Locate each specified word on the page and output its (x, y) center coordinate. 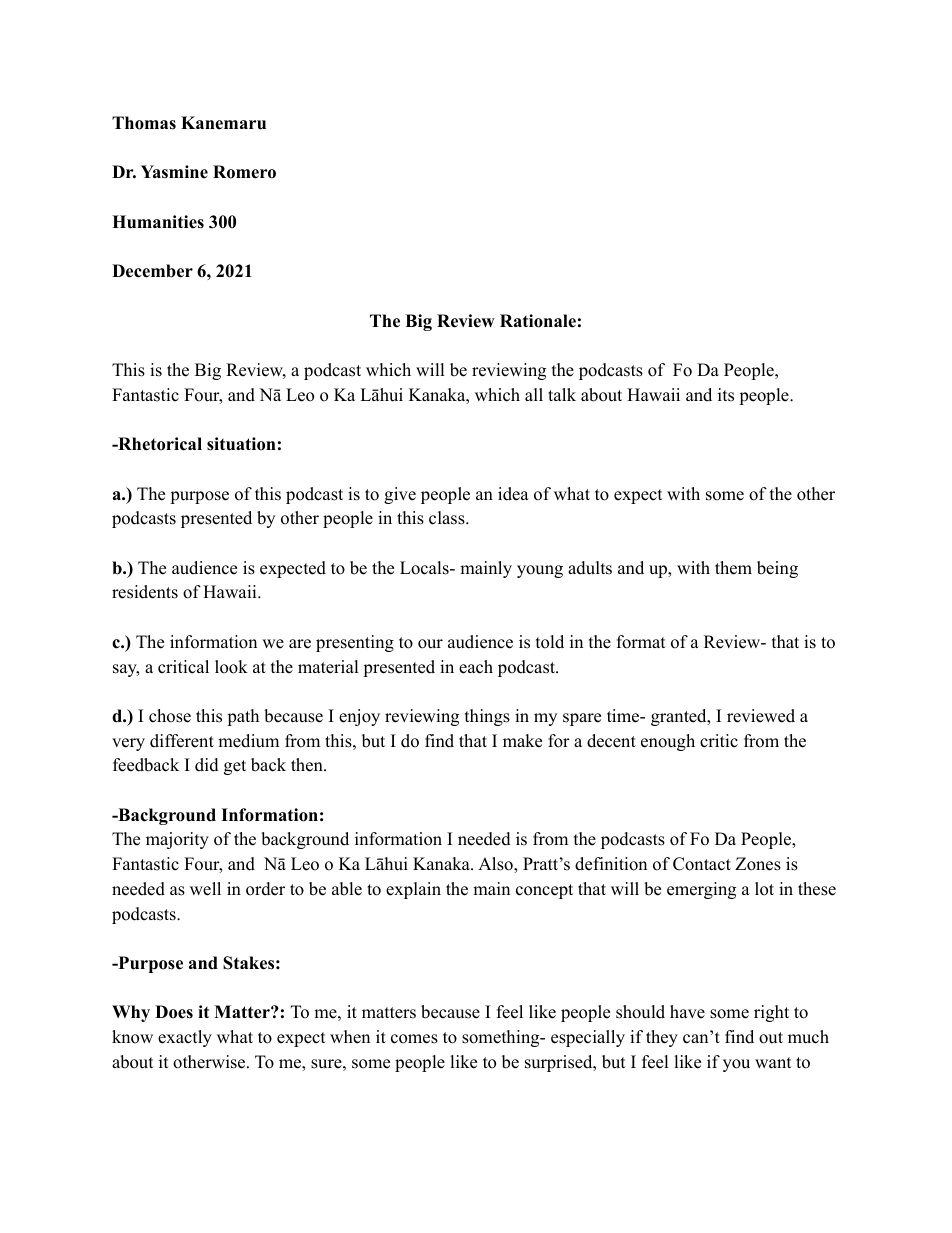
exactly (185, 1038)
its (726, 395)
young (540, 571)
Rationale (538, 321)
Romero (244, 172)
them (733, 568)
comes (414, 1039)
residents (145, 592)
